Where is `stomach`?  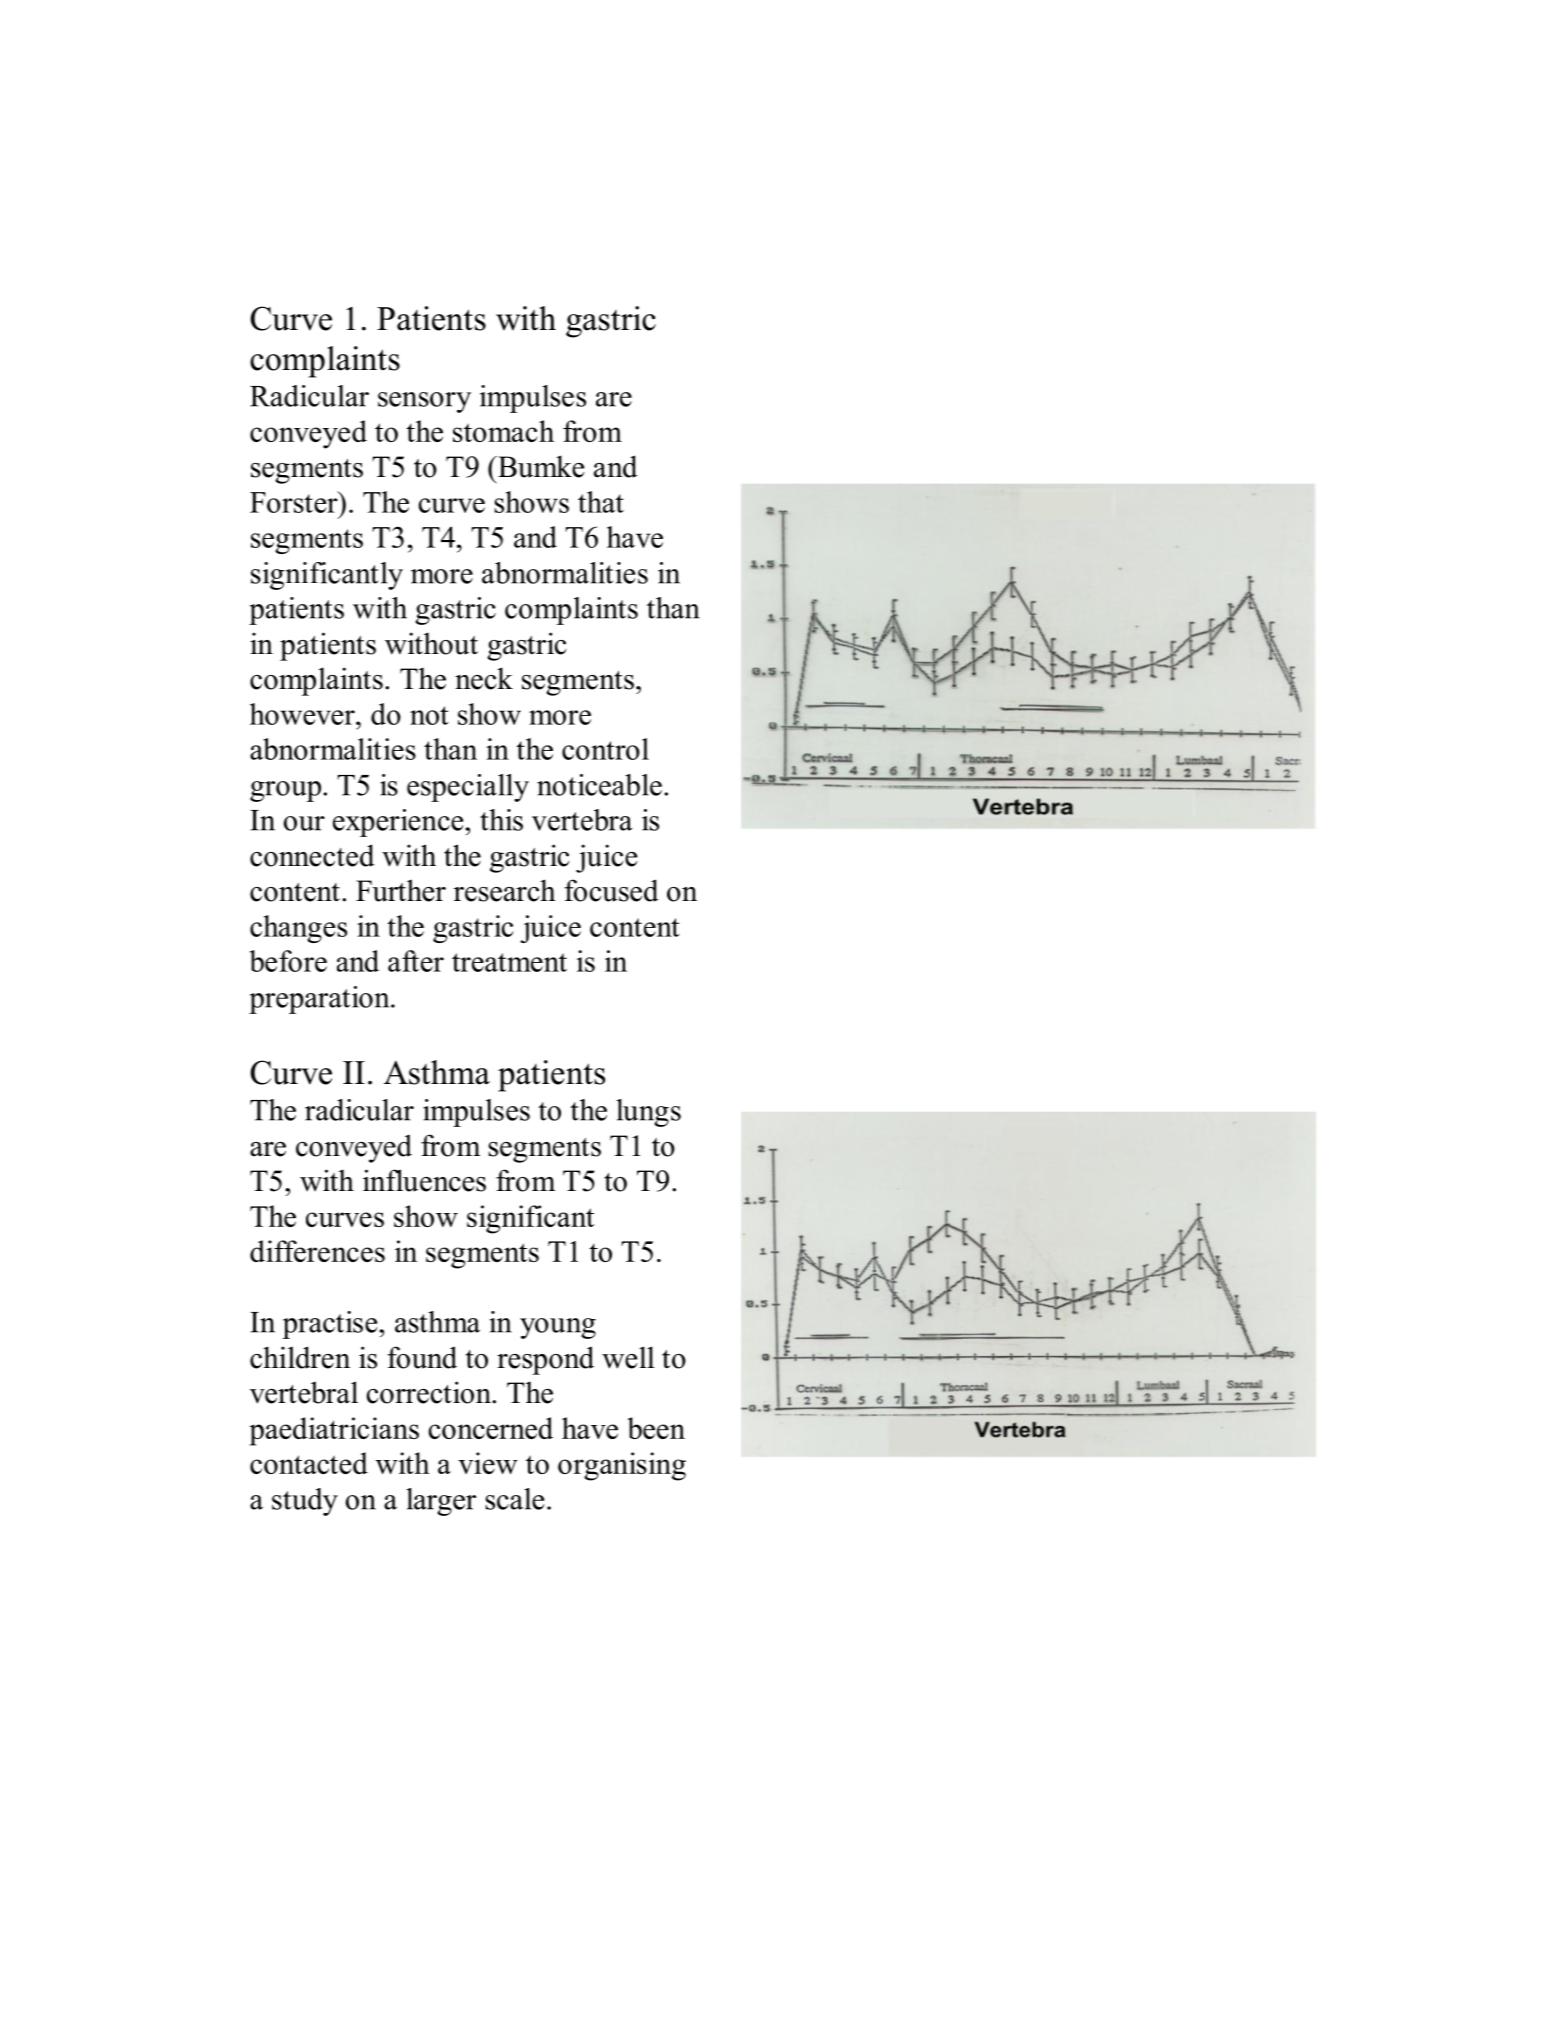
stomach is located at coordinates (503, 431).
